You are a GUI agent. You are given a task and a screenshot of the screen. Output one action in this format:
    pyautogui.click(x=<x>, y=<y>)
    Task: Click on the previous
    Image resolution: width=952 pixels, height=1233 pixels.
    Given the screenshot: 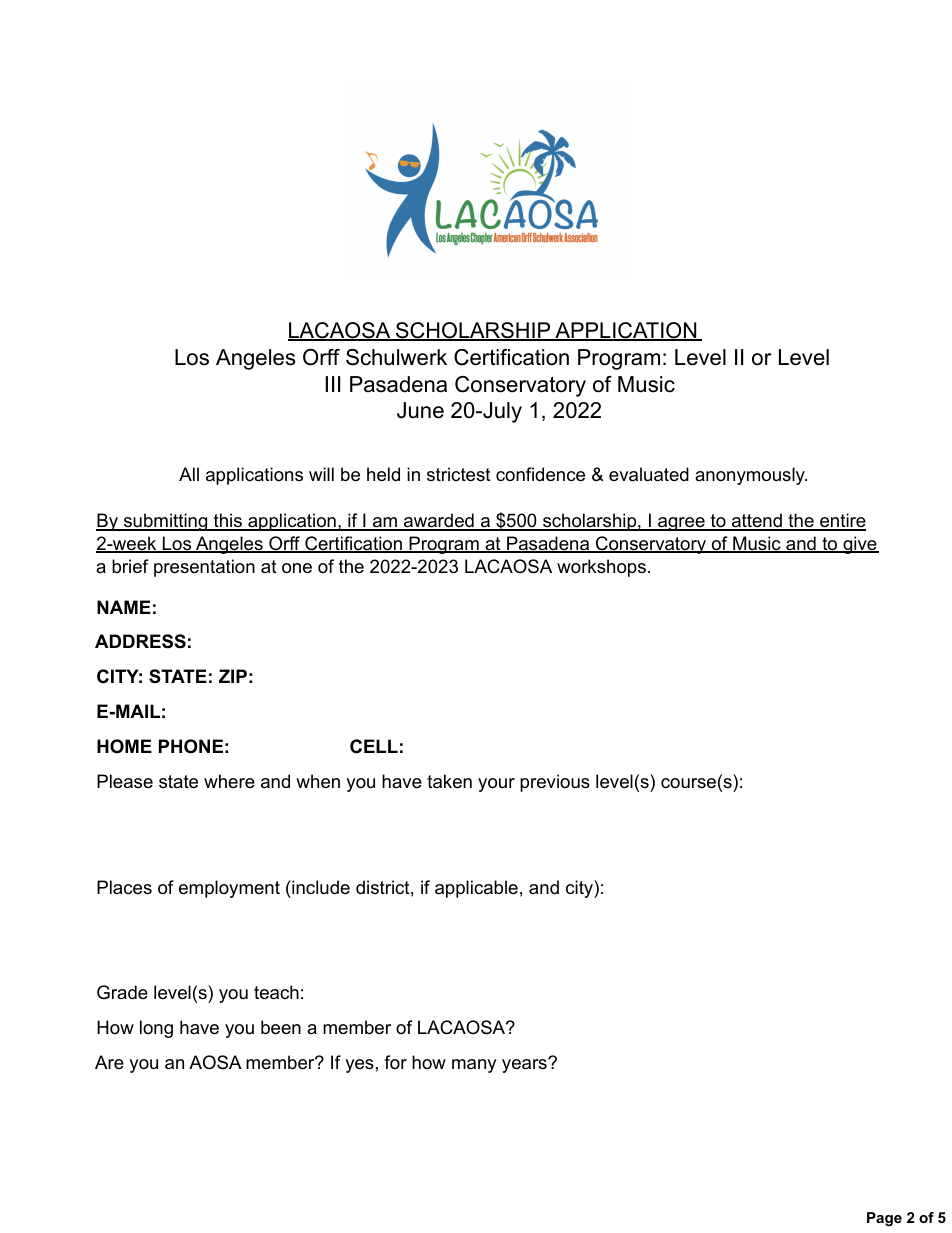 What is the action you would take?
    pyautogui.click(x=555, y=783)
